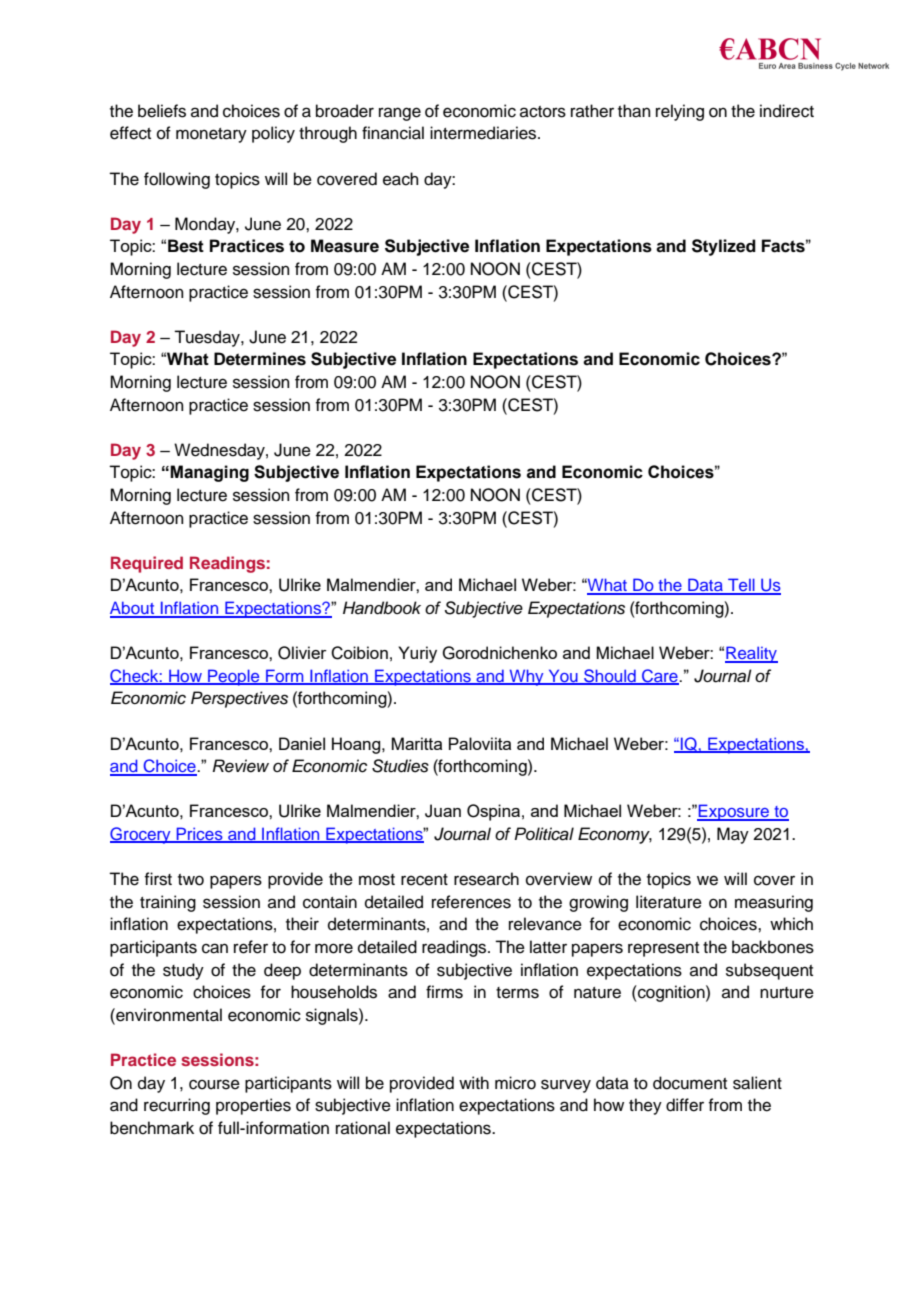 Image resolution: width=924 pixels, height=1308 pixels. I want to click on research, so click(486, 879).
